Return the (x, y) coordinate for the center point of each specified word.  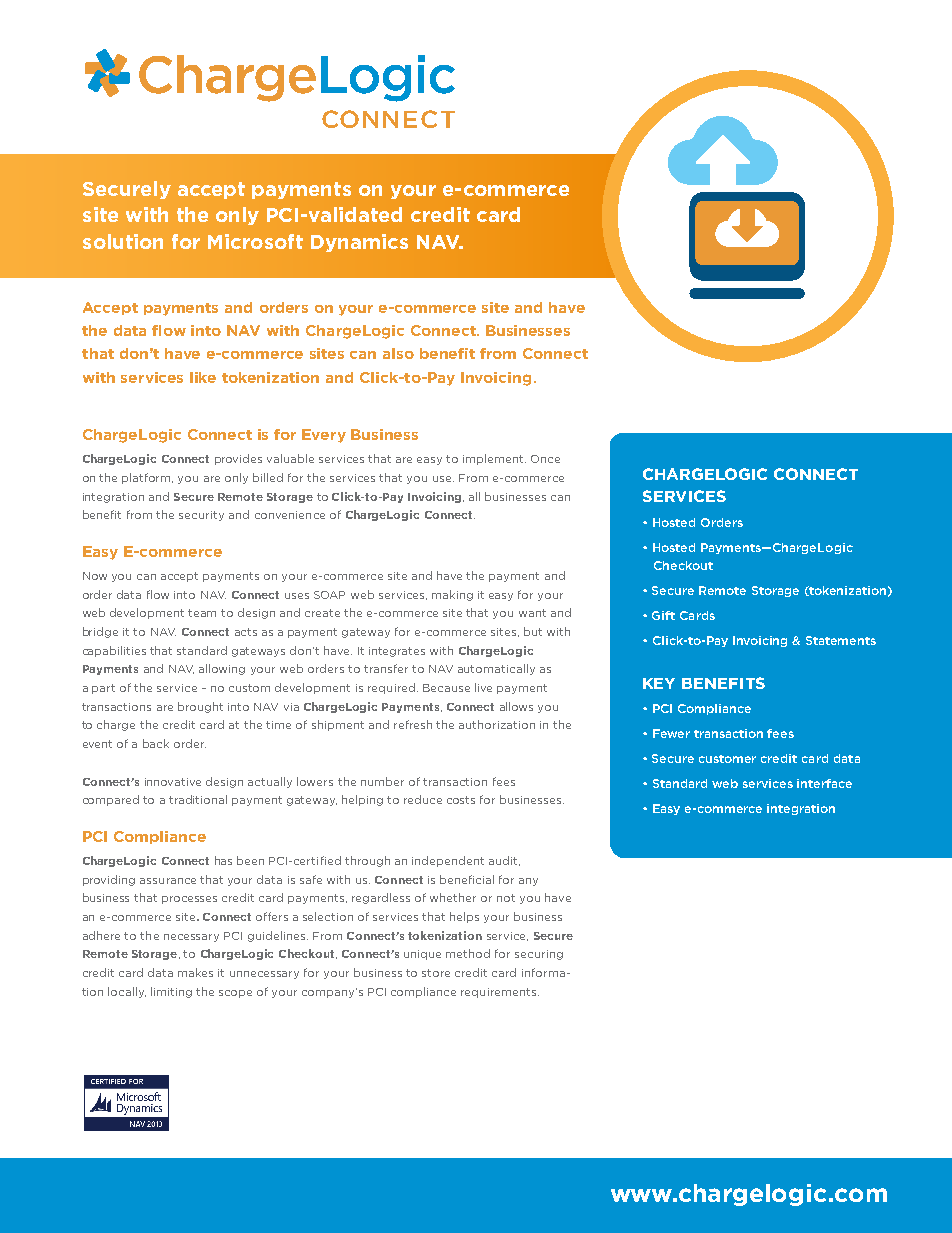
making (452, 595)
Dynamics (359, 243)
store (436, 973)
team (202, 613)
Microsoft (255, 241)
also (398, 353)
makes (195, 972)
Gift (663, 615)
